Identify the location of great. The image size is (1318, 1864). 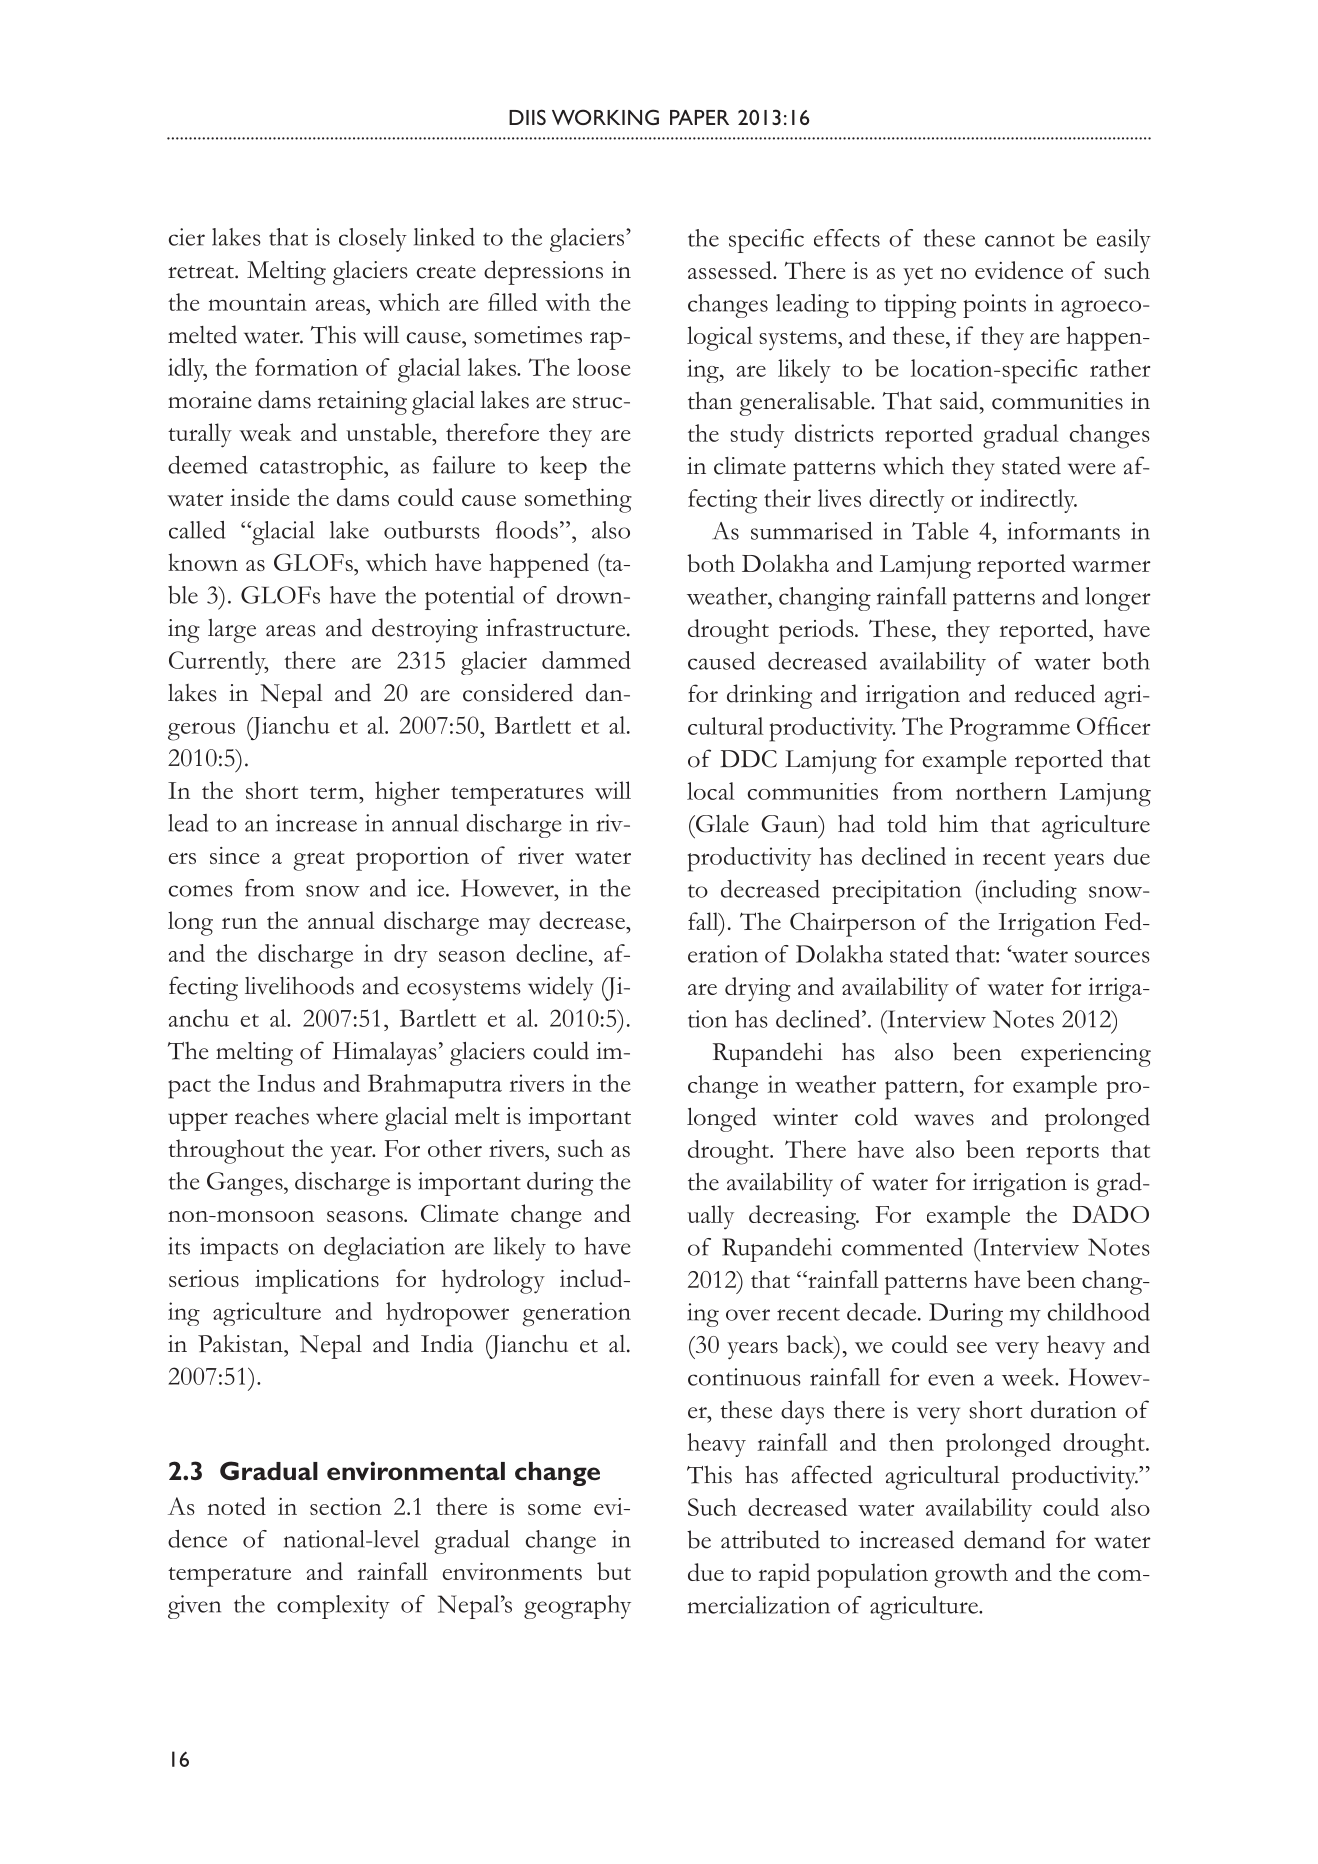
(319, 861).
